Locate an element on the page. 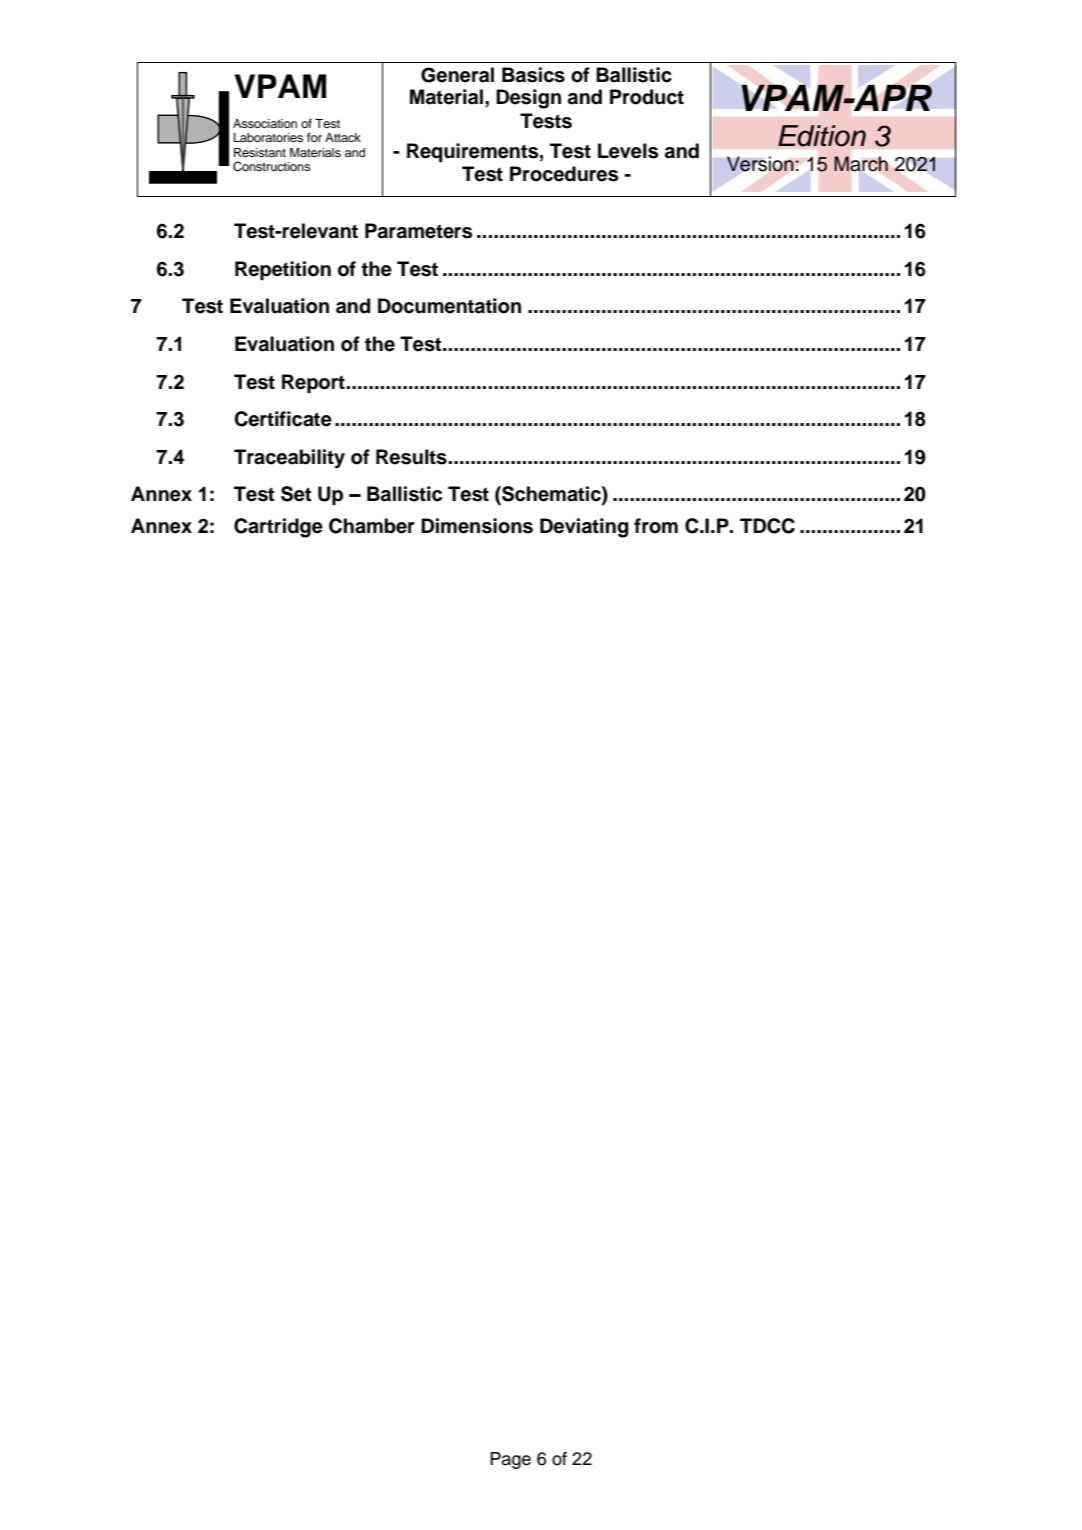  from is located at coordinates (656, 526).
